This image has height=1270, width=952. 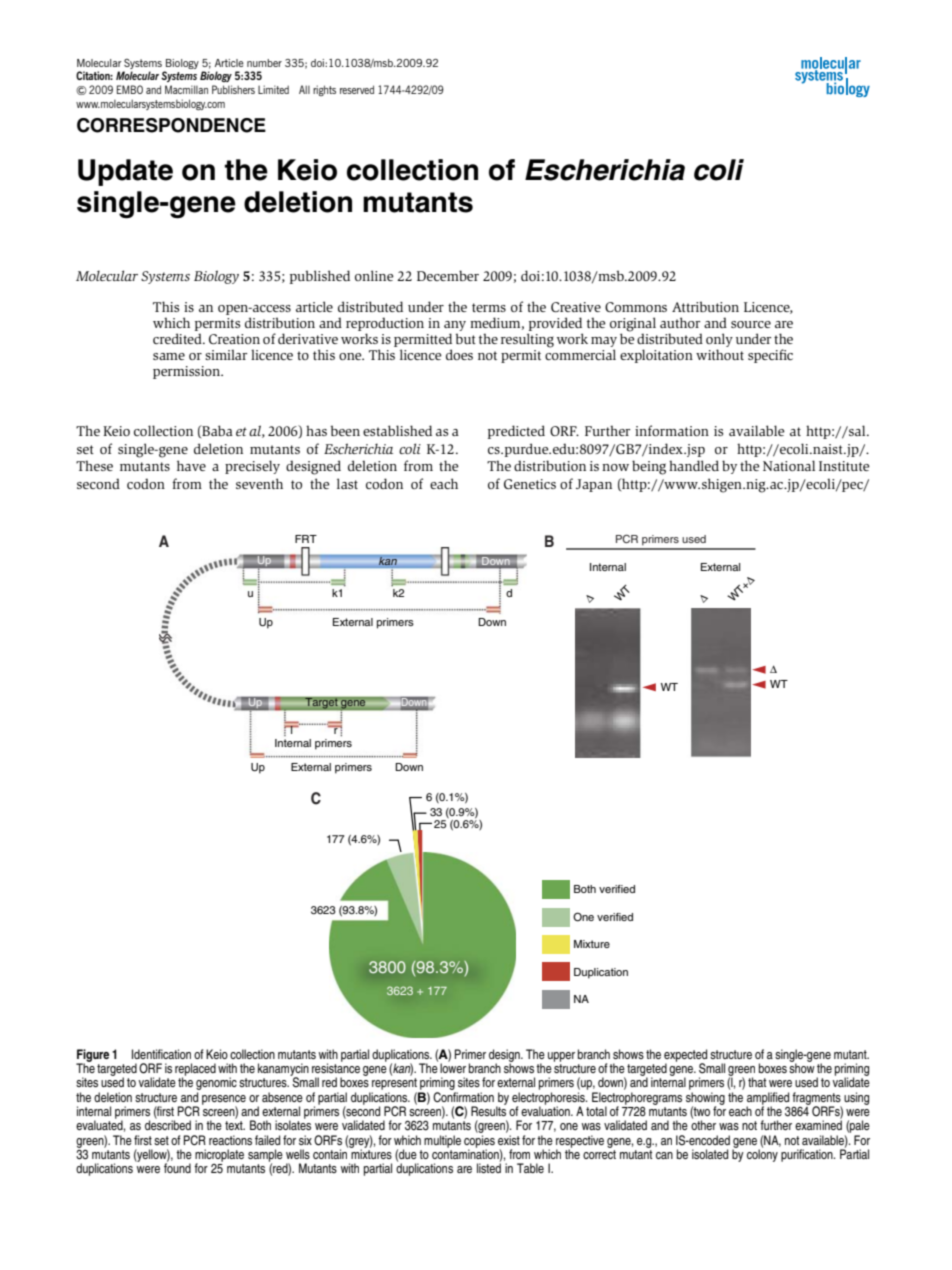 I want to click on source, so click(x=751, y=324).
